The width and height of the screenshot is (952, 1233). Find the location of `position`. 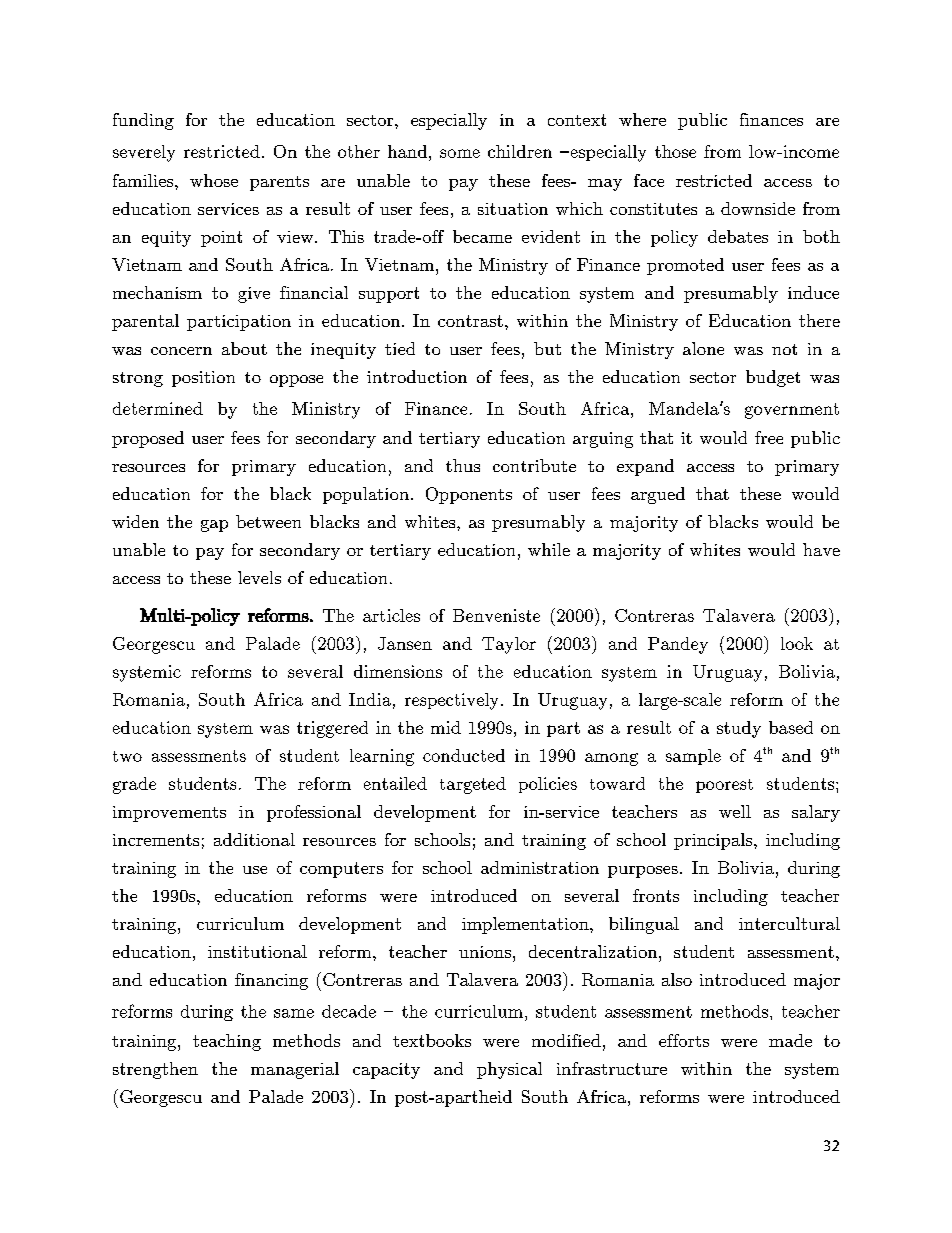

position is located at coordinates (203, 379).
